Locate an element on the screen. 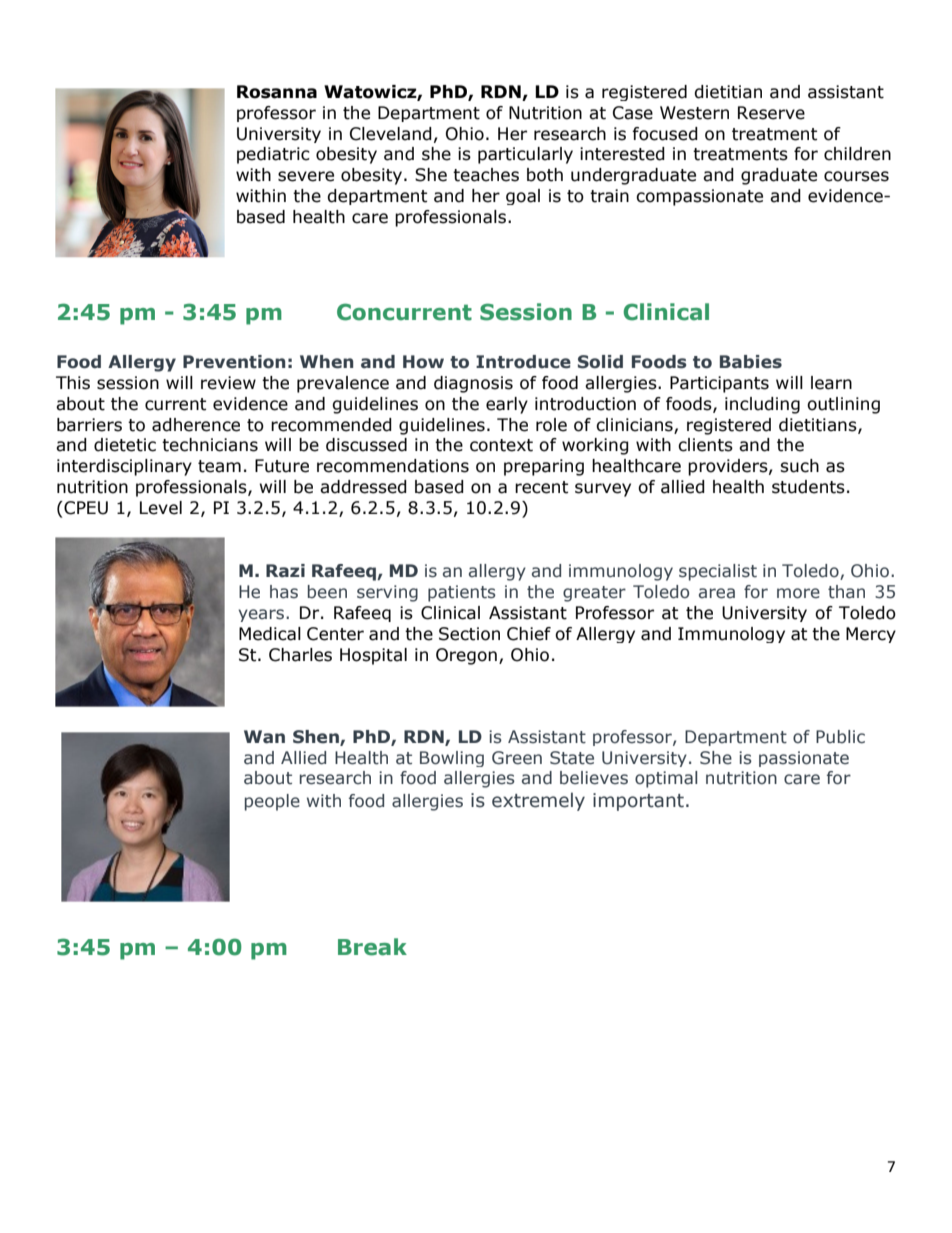 This screenshot has width=952, height=1233. Rosanna is located at coordinates (277, 92).
